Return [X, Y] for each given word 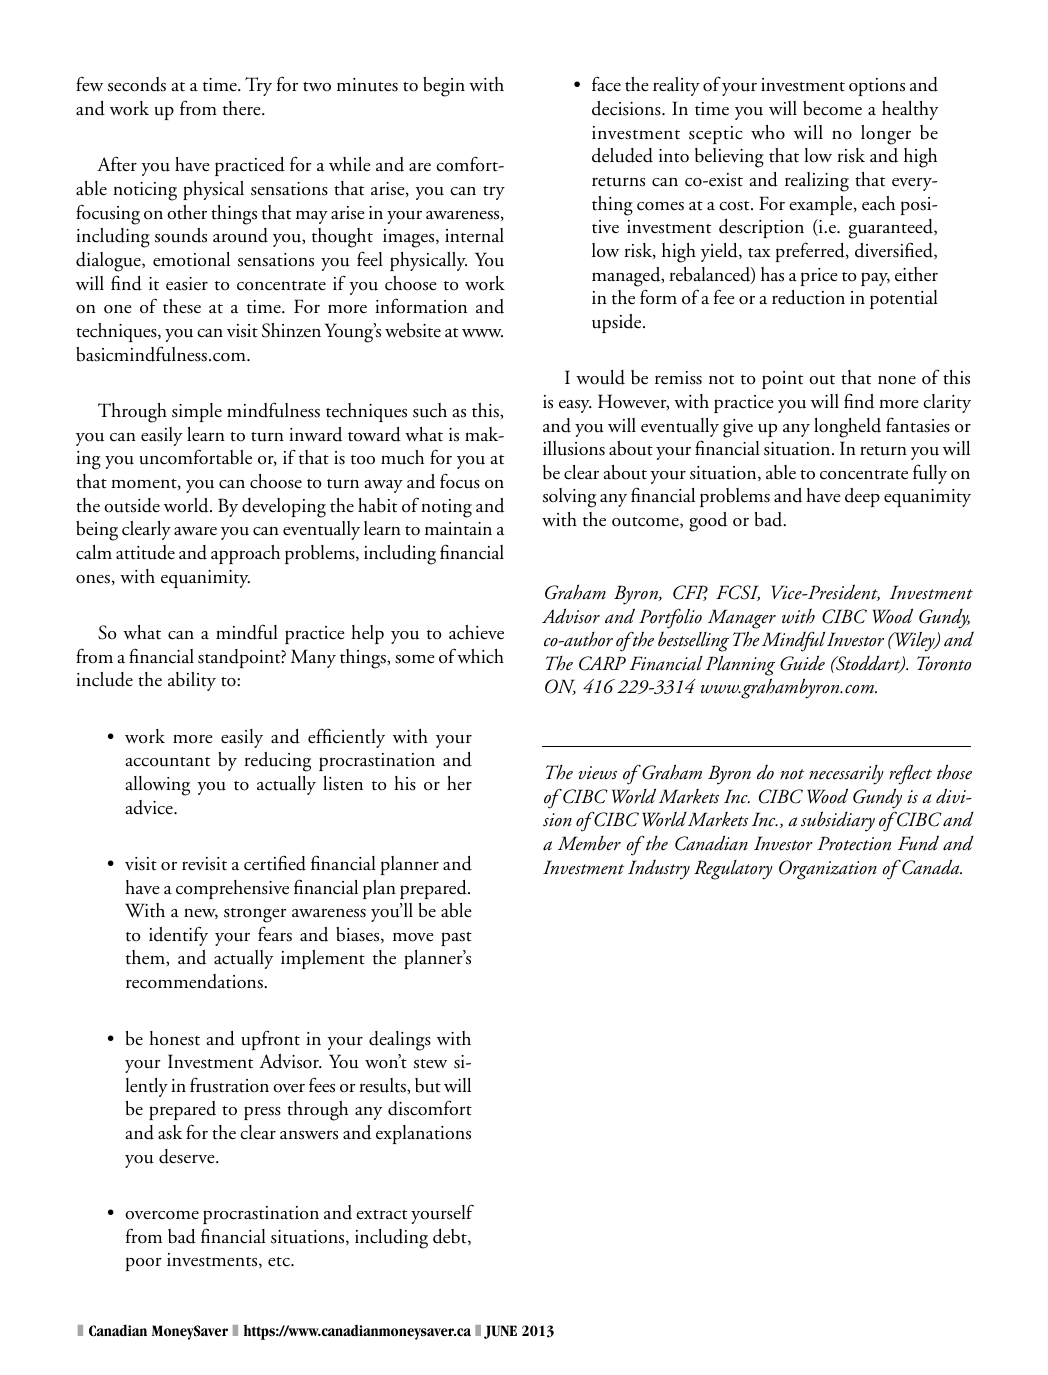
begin [444, 87]
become [832, 108]
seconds [137, 84]
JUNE [500, 1332]
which [480, 656]
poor [144, 1264]
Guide [802, 663]
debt [451, 1237]
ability [192, 681]
